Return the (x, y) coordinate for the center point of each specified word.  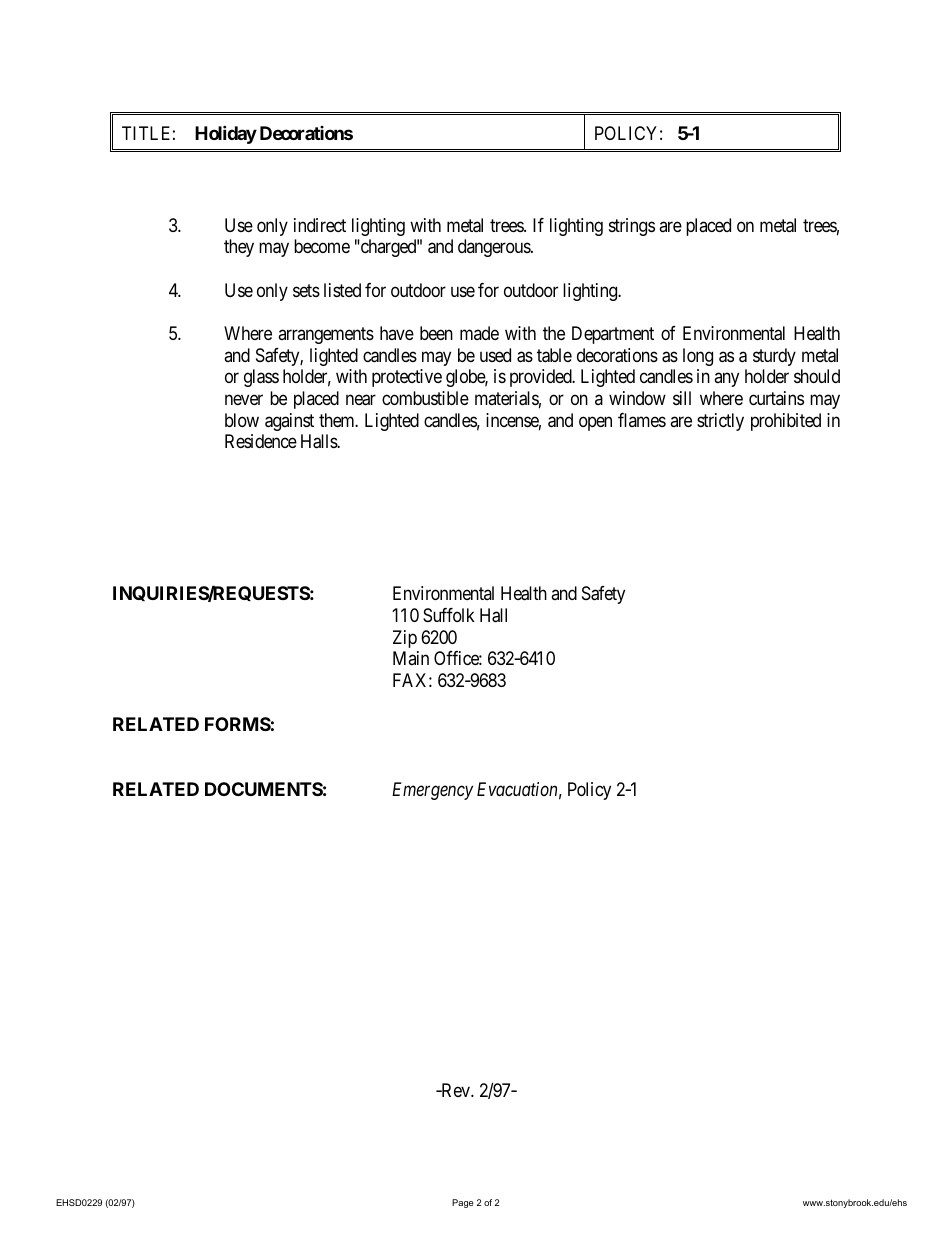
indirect (320, 225)
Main (411, 658)
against (289, 422)
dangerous (495, 248)
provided (542, 378)
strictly (720, 422)
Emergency (432, 791)
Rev (455, 1090)
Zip (405, 639)
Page (463, 1203)
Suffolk (449, 615)
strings (632, 227)
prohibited (786, 422)
